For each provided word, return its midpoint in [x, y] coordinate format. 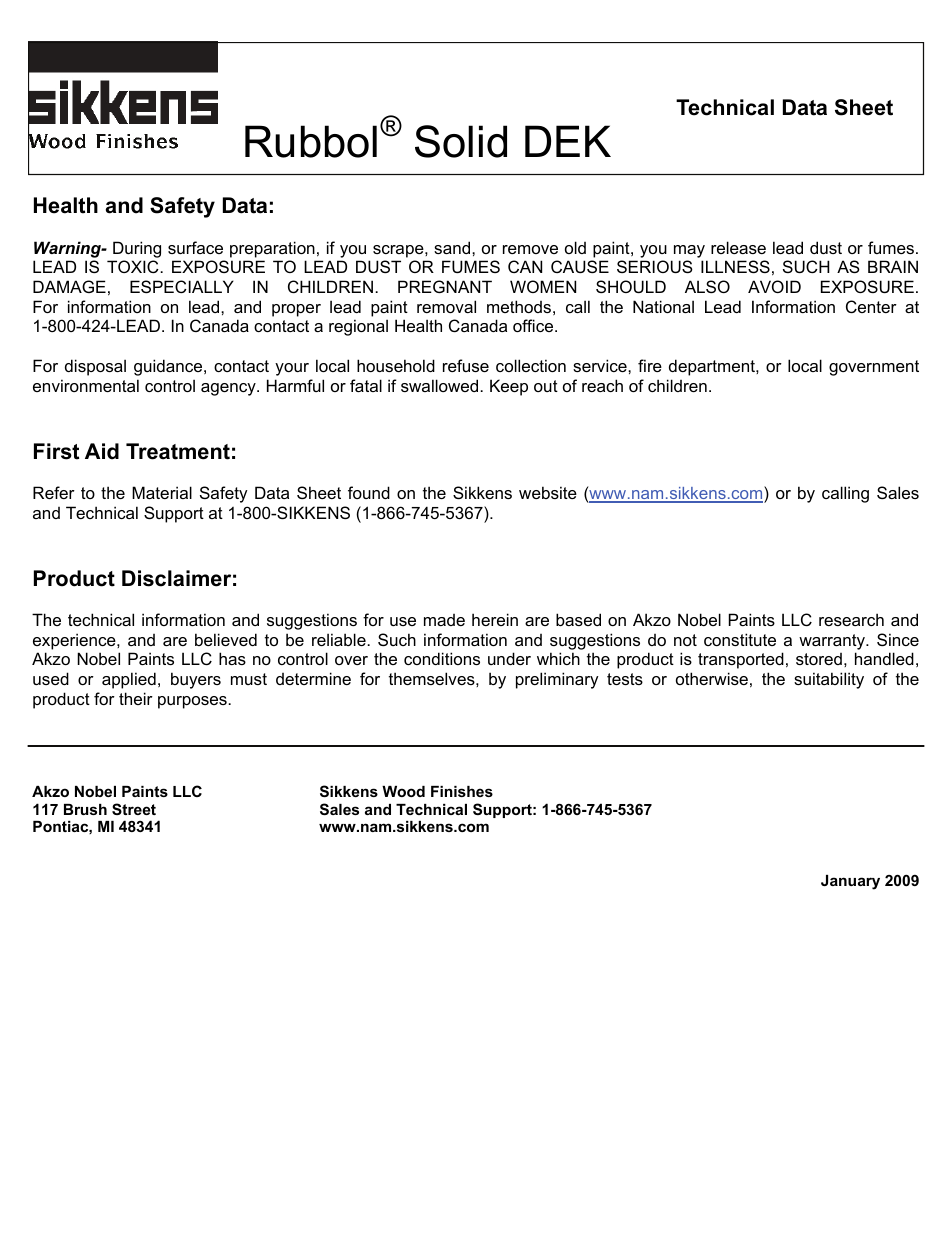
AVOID [774, 286]
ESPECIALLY [182, 286]
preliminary [557, 680]
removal [446, 306]
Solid [461, 141]
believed [226, 639]
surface [195, 247]
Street [134, 809]
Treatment [178, 451]
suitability [829, 680]
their [136, 698]
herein [495, 619]
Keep [509, 387]
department [713, 367]
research [851, 619]
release [738, 247]
